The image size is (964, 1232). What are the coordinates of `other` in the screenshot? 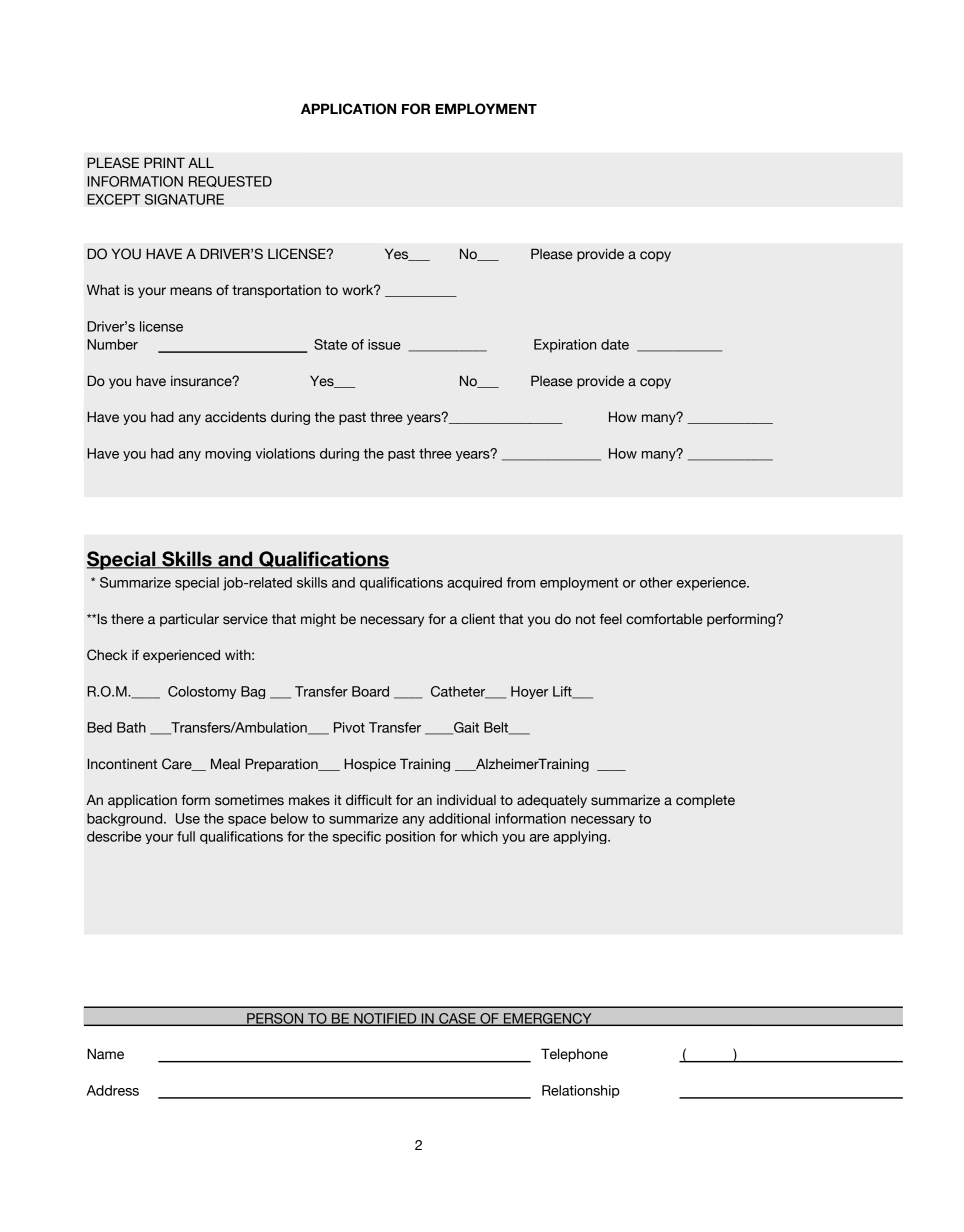 It's located at (656, 582).
